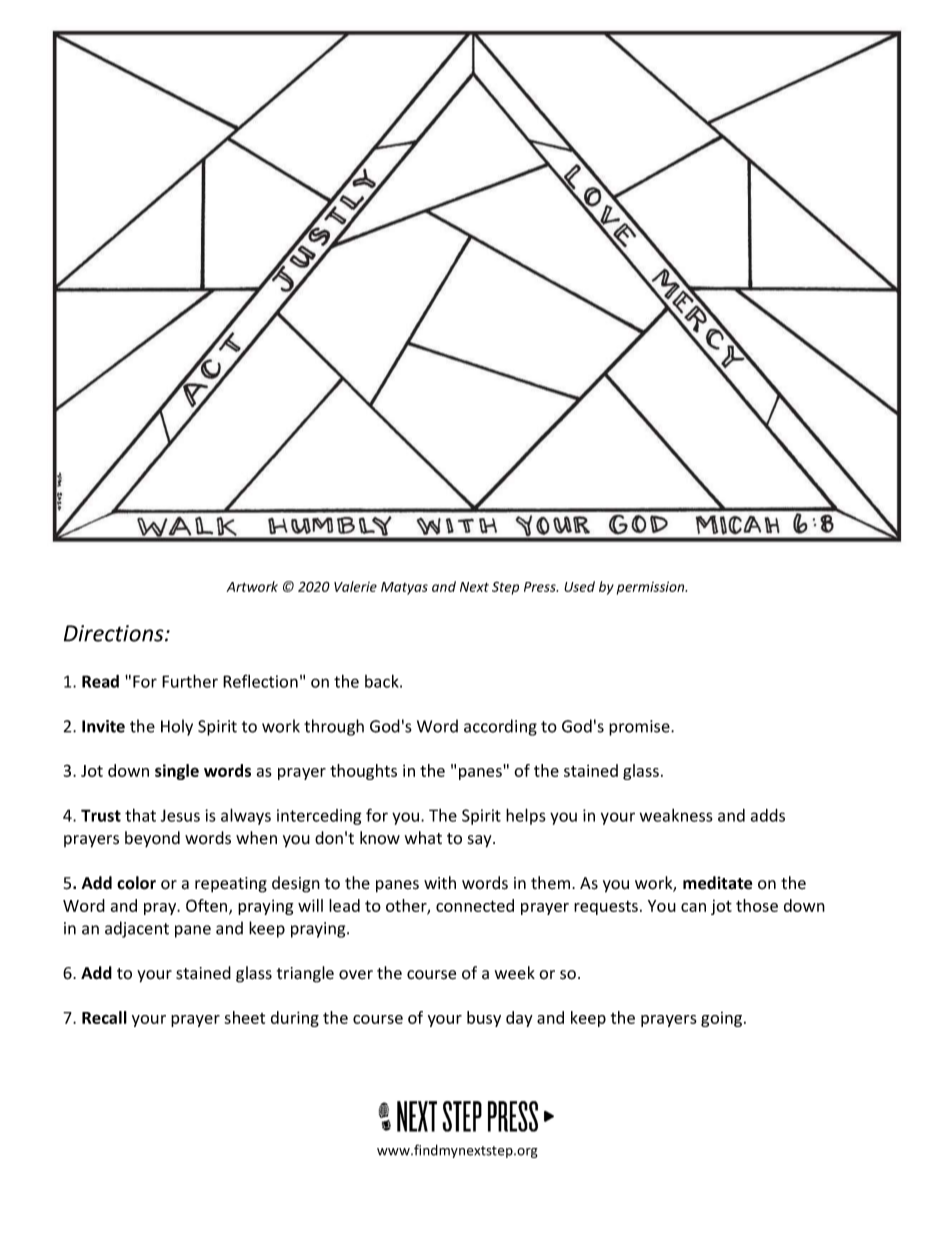 This document has height=1233, width=952. Describe the element at coordinates (136, 883) in the document. I see `color` at that location.
